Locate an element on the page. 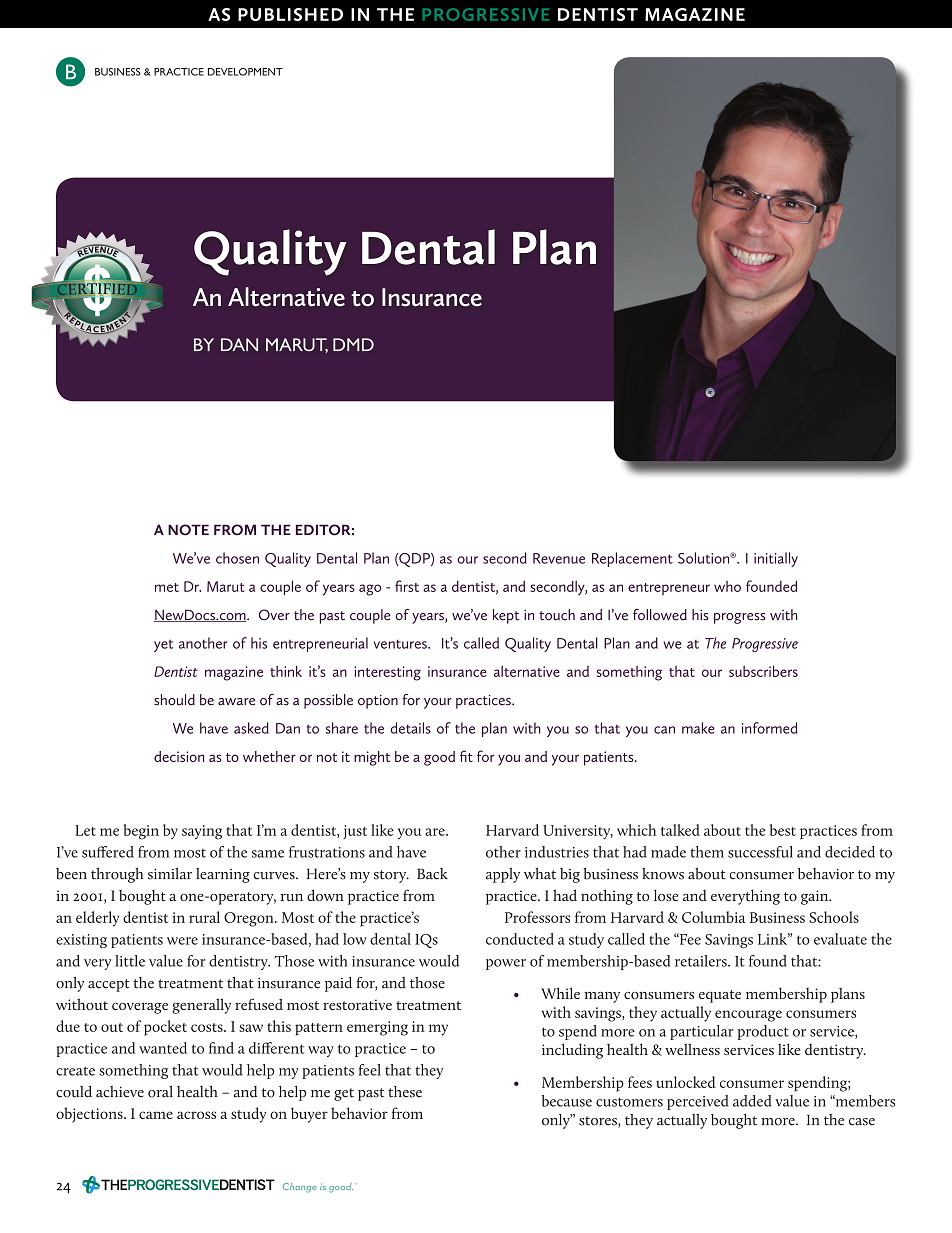 This image has height=1233, width=952. PUBLISHED is located at coordinates (290, 14).
